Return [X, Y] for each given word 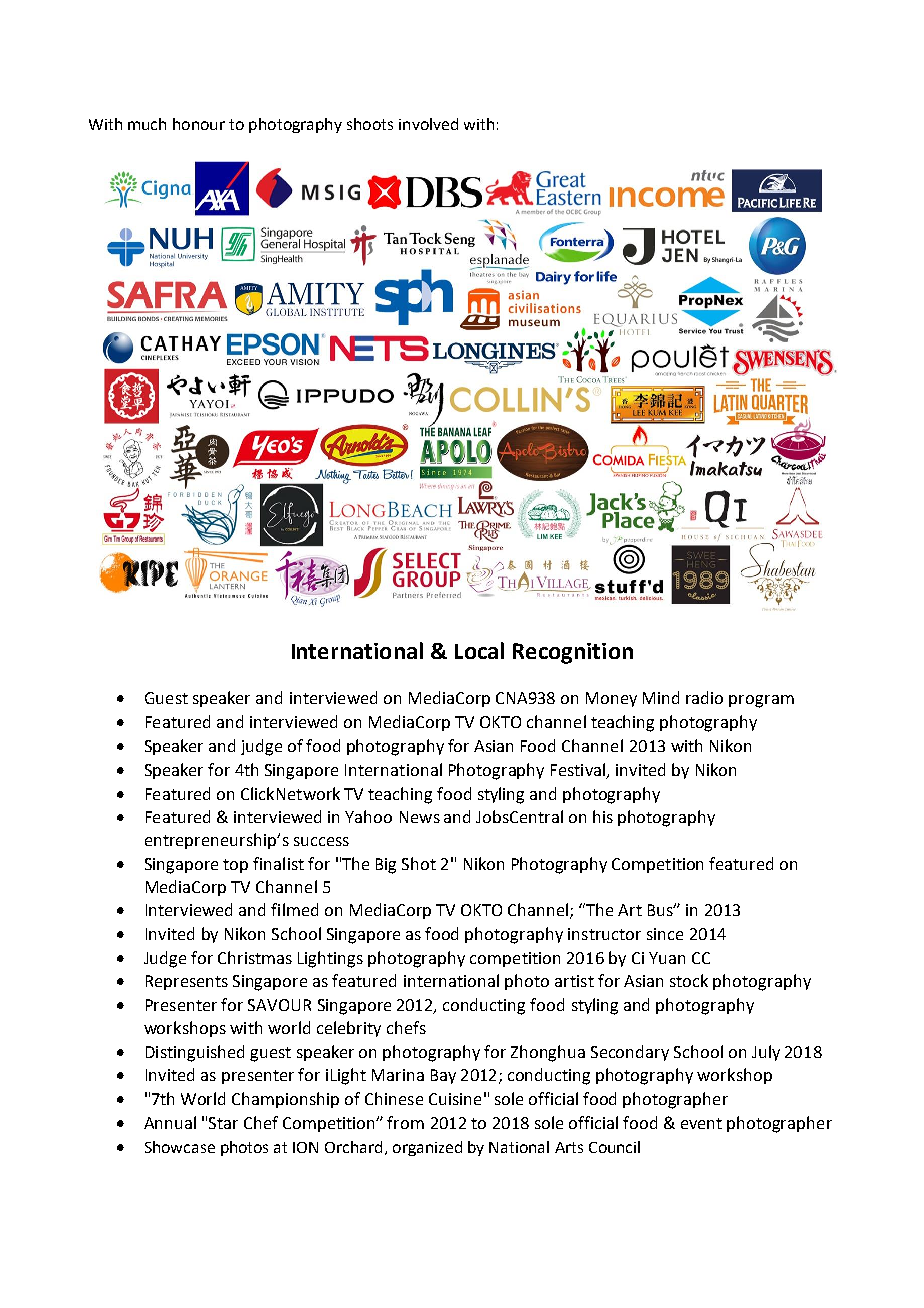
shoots [370, 124]
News [420, 817]
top [235, 866]
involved [428, 124]
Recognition [573, 653]
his [603, 816]
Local [479, 650]
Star [223, 1123]
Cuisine [455, 1099]
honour [199, 124]
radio [704, 697]
